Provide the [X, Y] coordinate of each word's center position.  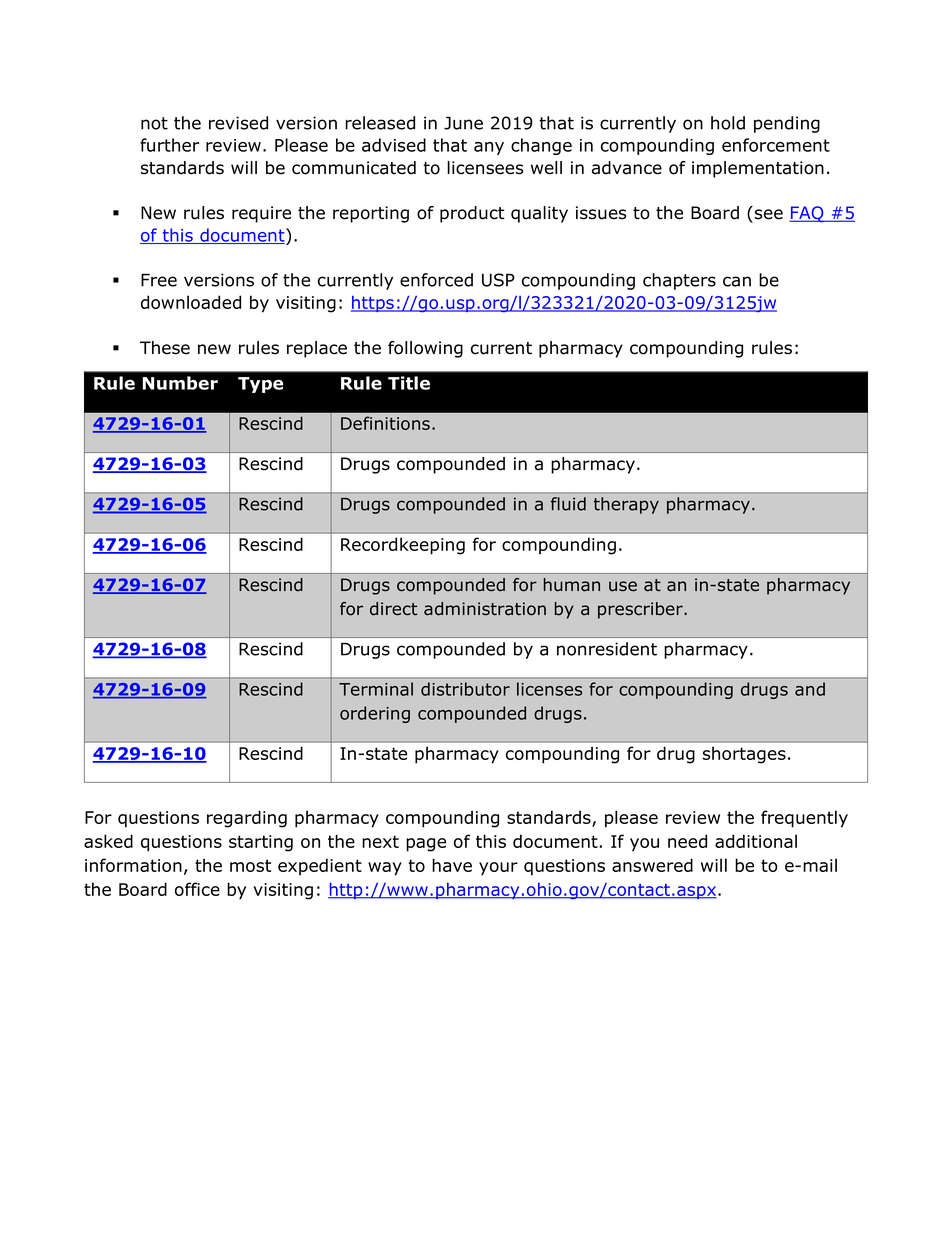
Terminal [376, 689]
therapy [626, 505]
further [169, 145]
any [489, 148]
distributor [465, 689]
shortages [744, 755]
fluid [568, 504]
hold [728, 123]
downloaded [191, 302]
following [425, 349]
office [197, 889]
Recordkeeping [403, 546]
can [737, 281]
